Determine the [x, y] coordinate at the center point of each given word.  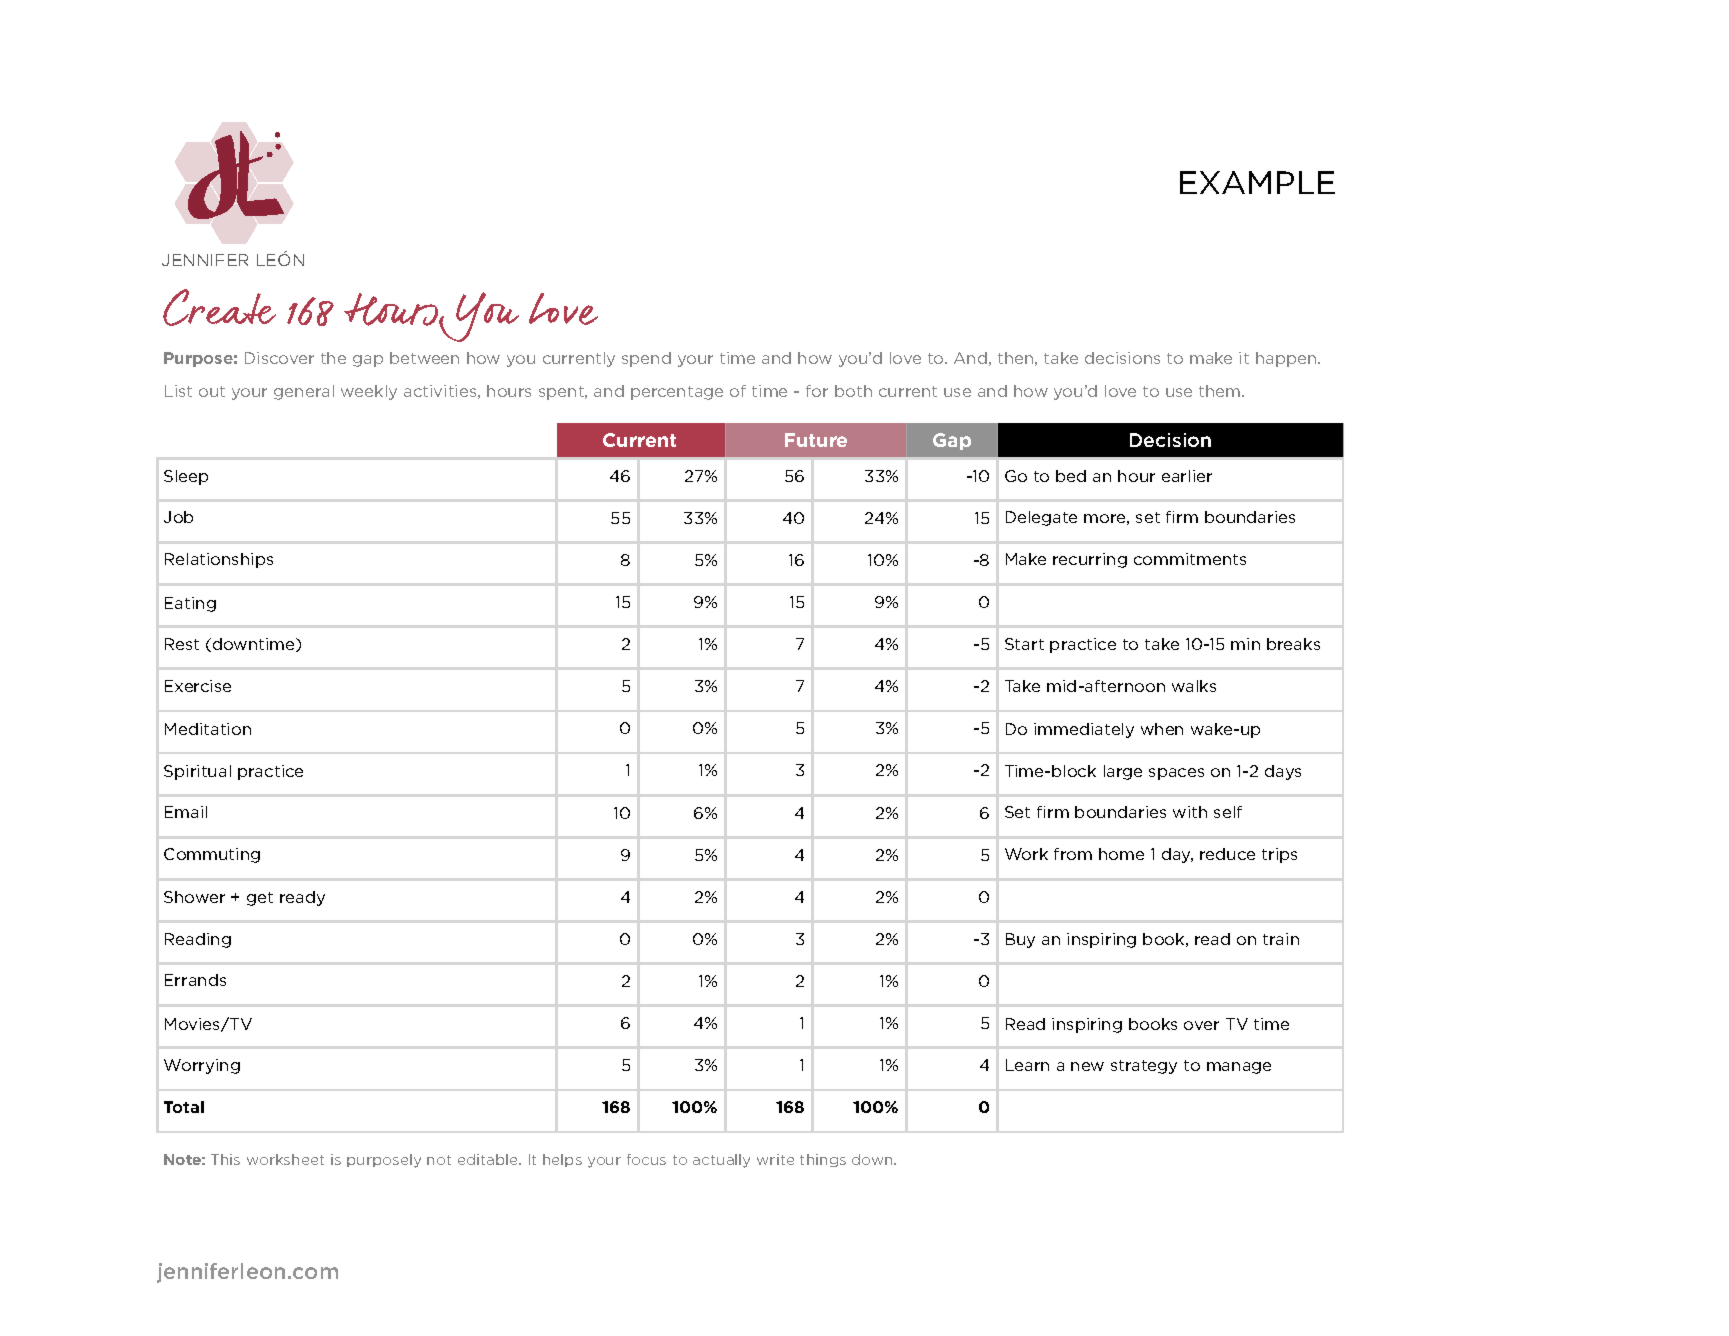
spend [646, 359]
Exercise [198, 686]
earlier [1187, 476]
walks [1194, 686]
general [304, 392]
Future [816, 440]
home [1121, 854]
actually [721, 1161]
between [424, 358]
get [260, 899]
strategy [1144, 1067]
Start [1024, 644]
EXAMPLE [1257, 182]
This [225, 1159]
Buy [1020, 940]
